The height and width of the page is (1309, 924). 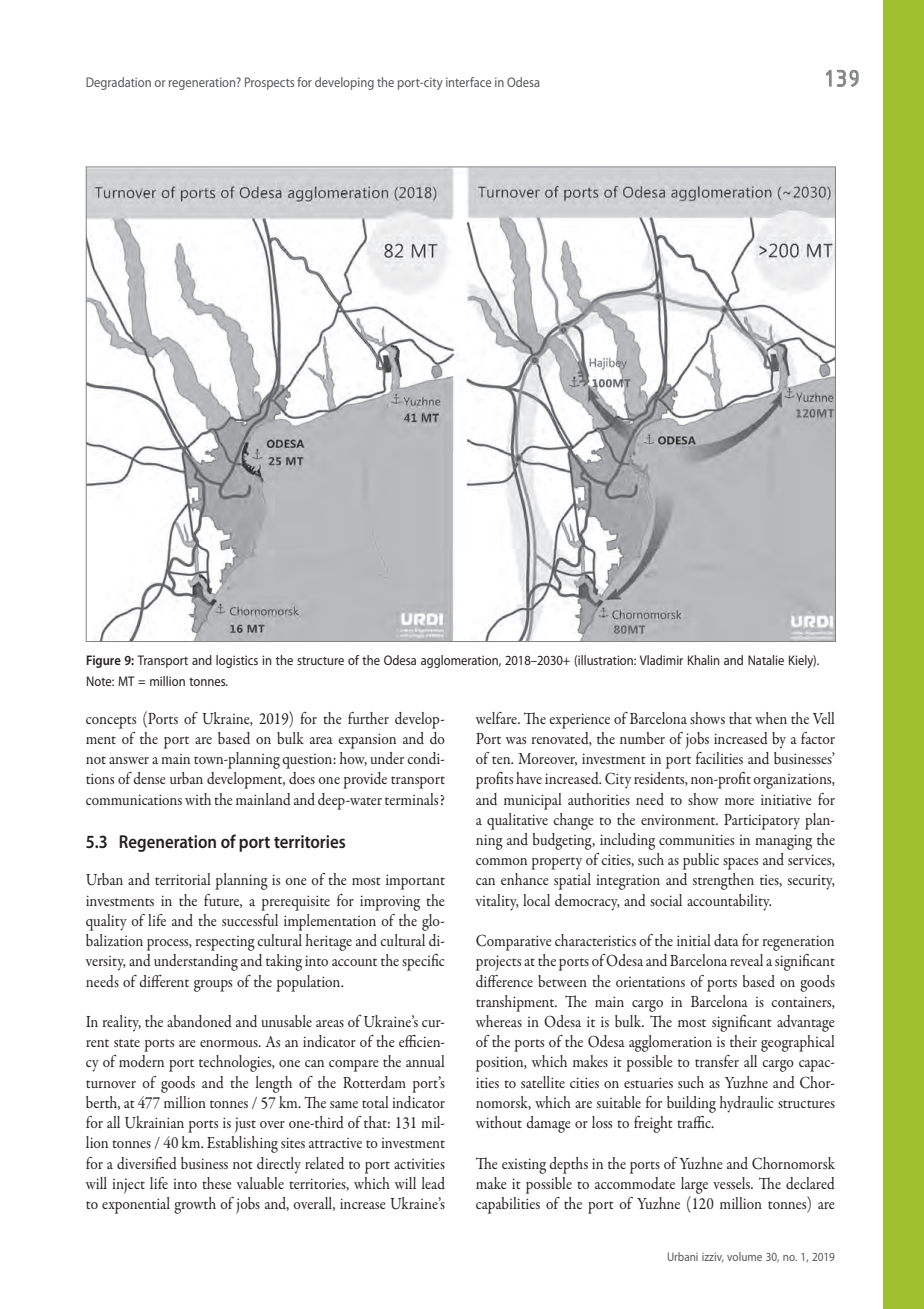 What do you see at coordinates (195, 1205) in the page?
I see `growth` at bounding box center [195, 1205].
